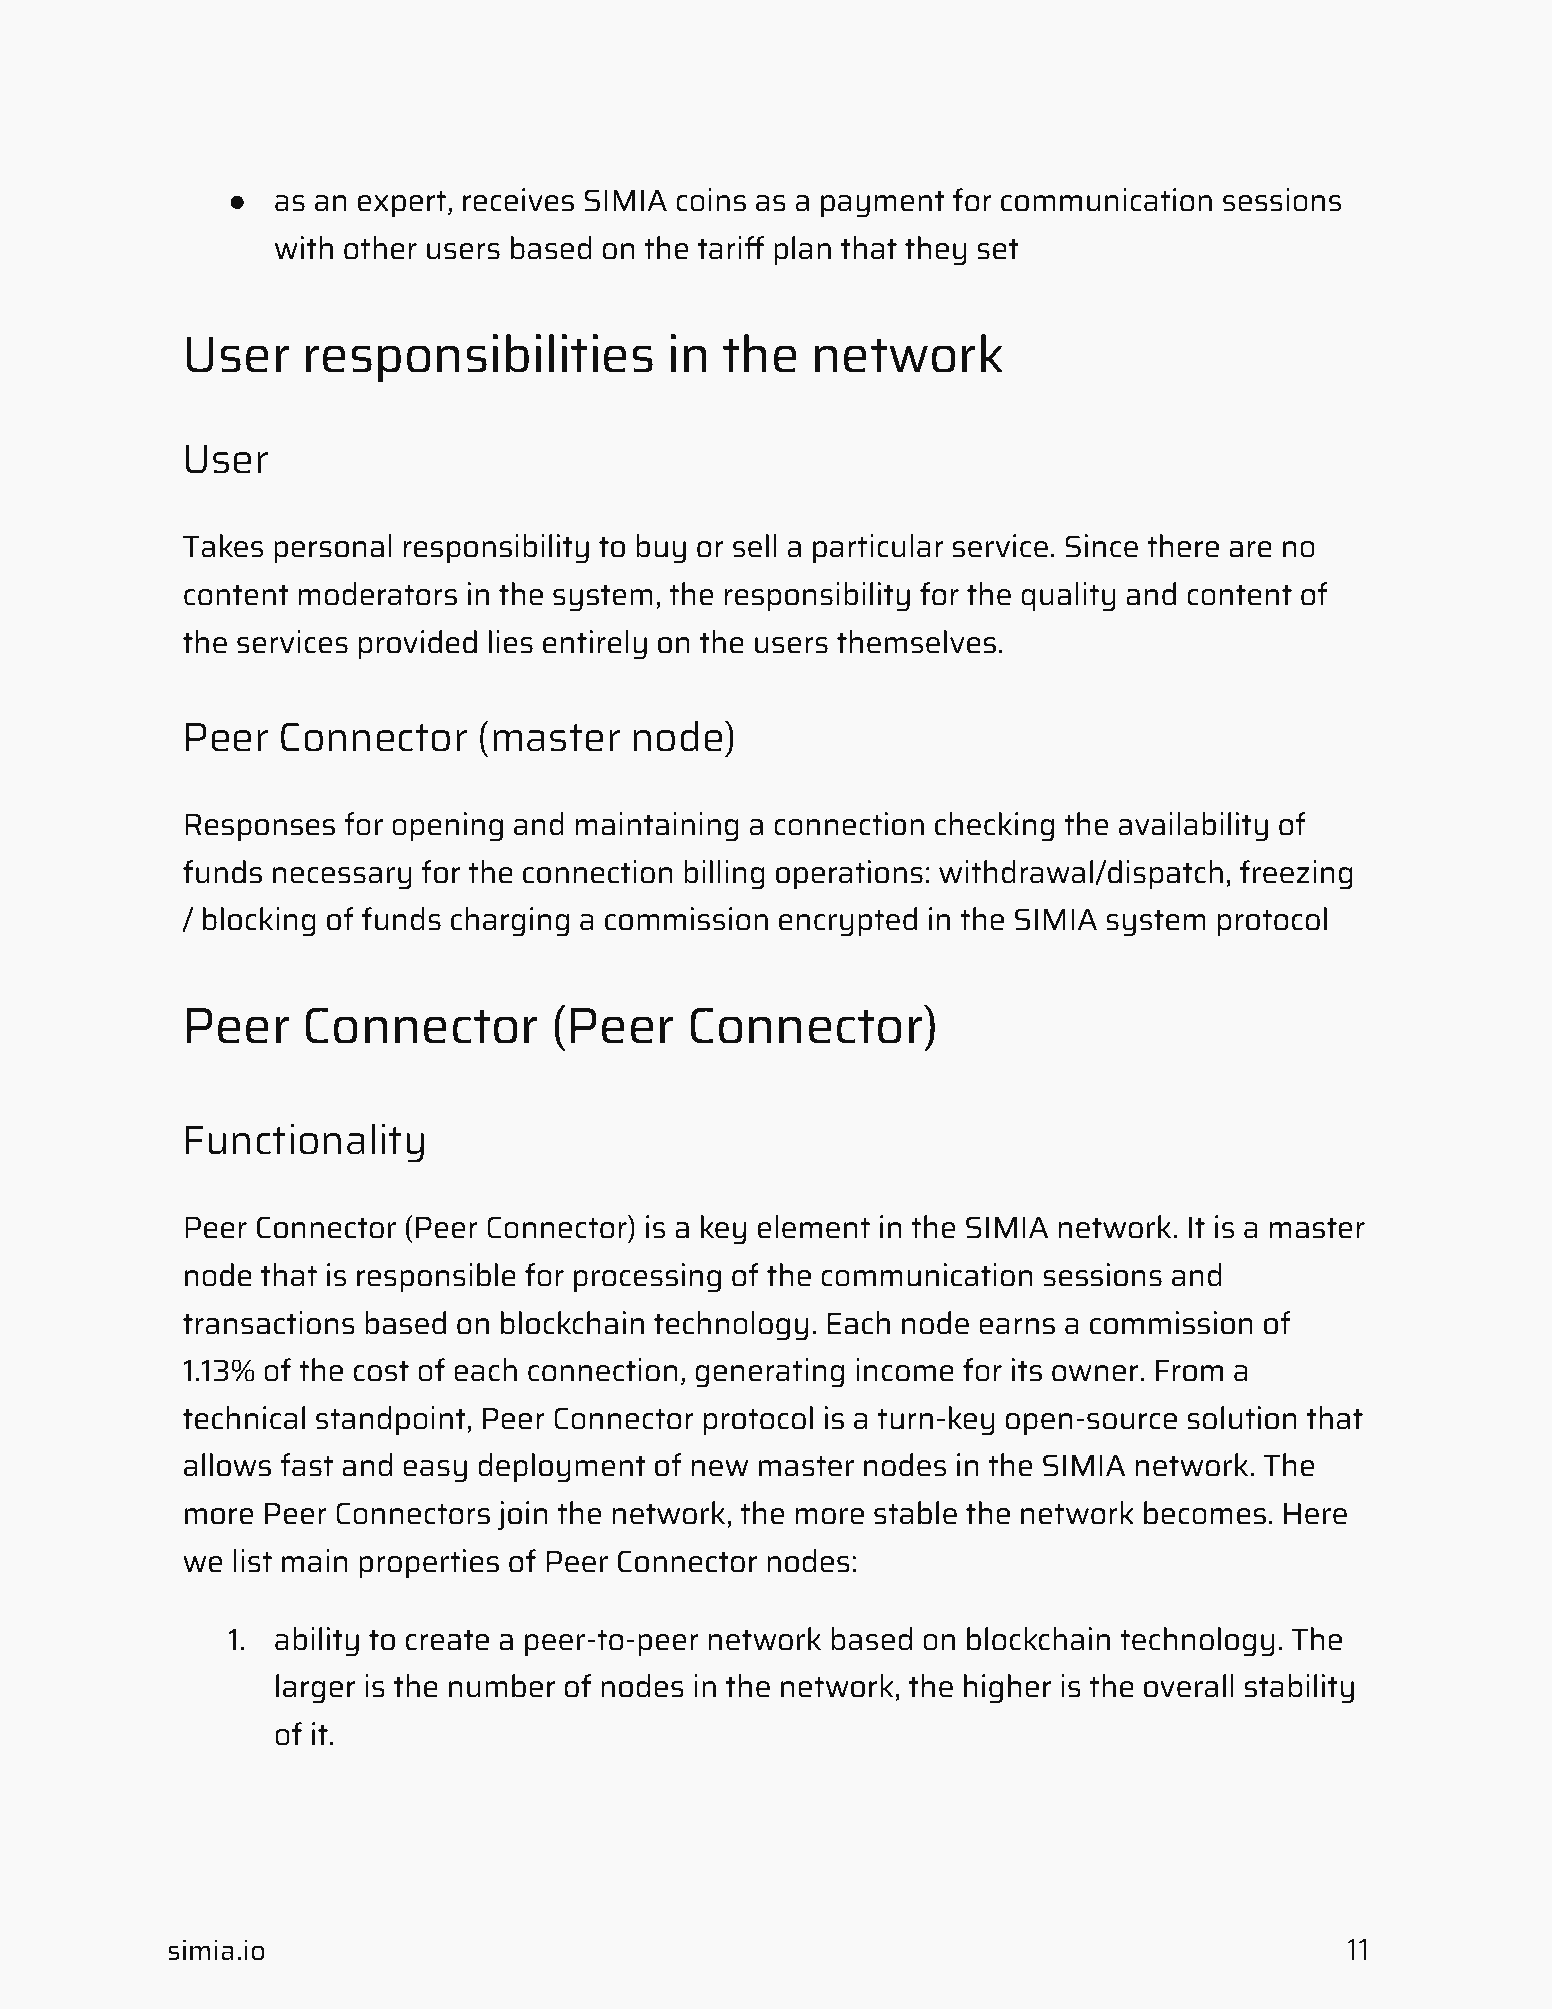  Describe the element at coordinates (998, 249) in the document. I see `set` at that location.
